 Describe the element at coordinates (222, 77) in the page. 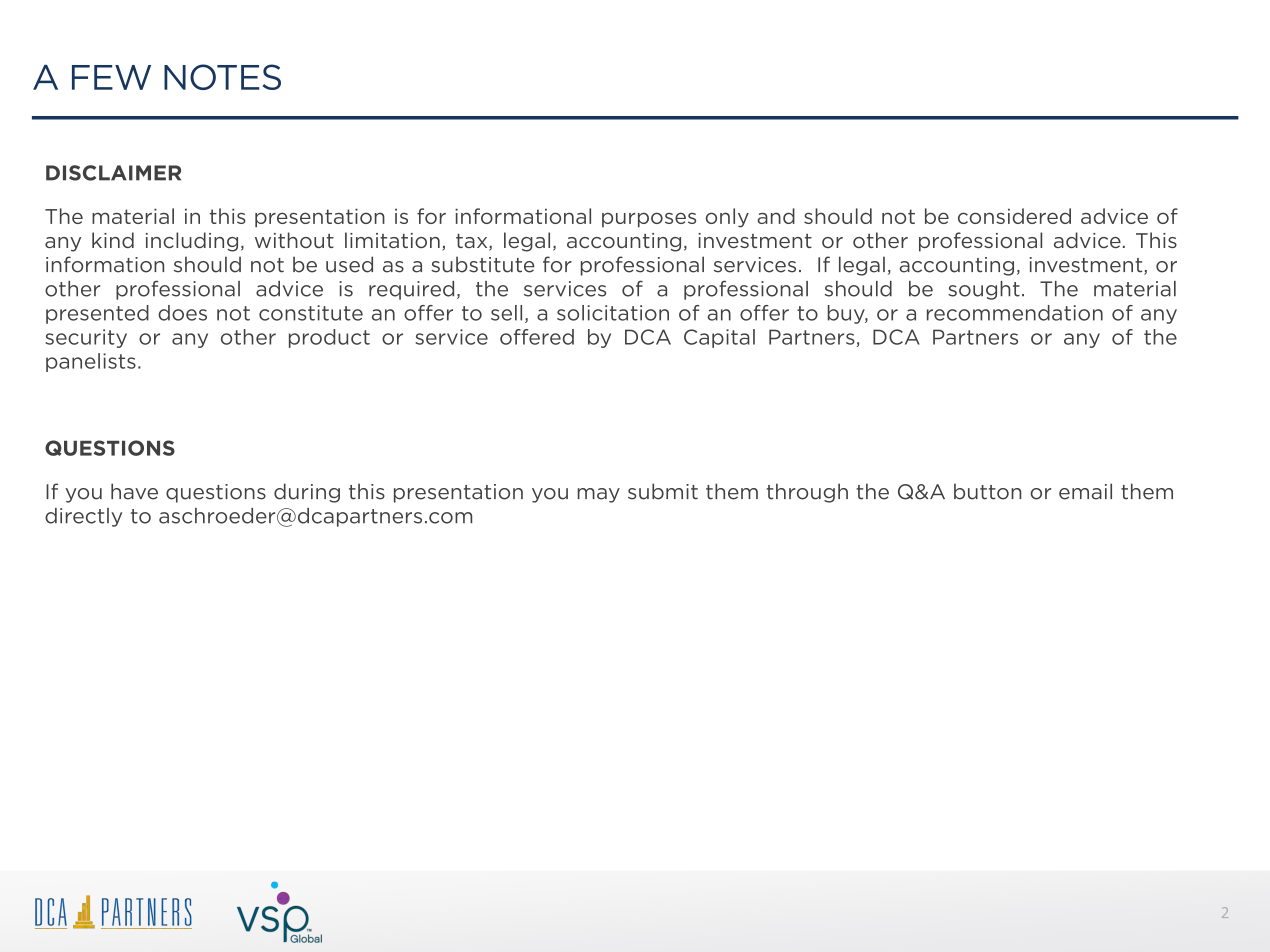

I see `NOTES` at that location.
